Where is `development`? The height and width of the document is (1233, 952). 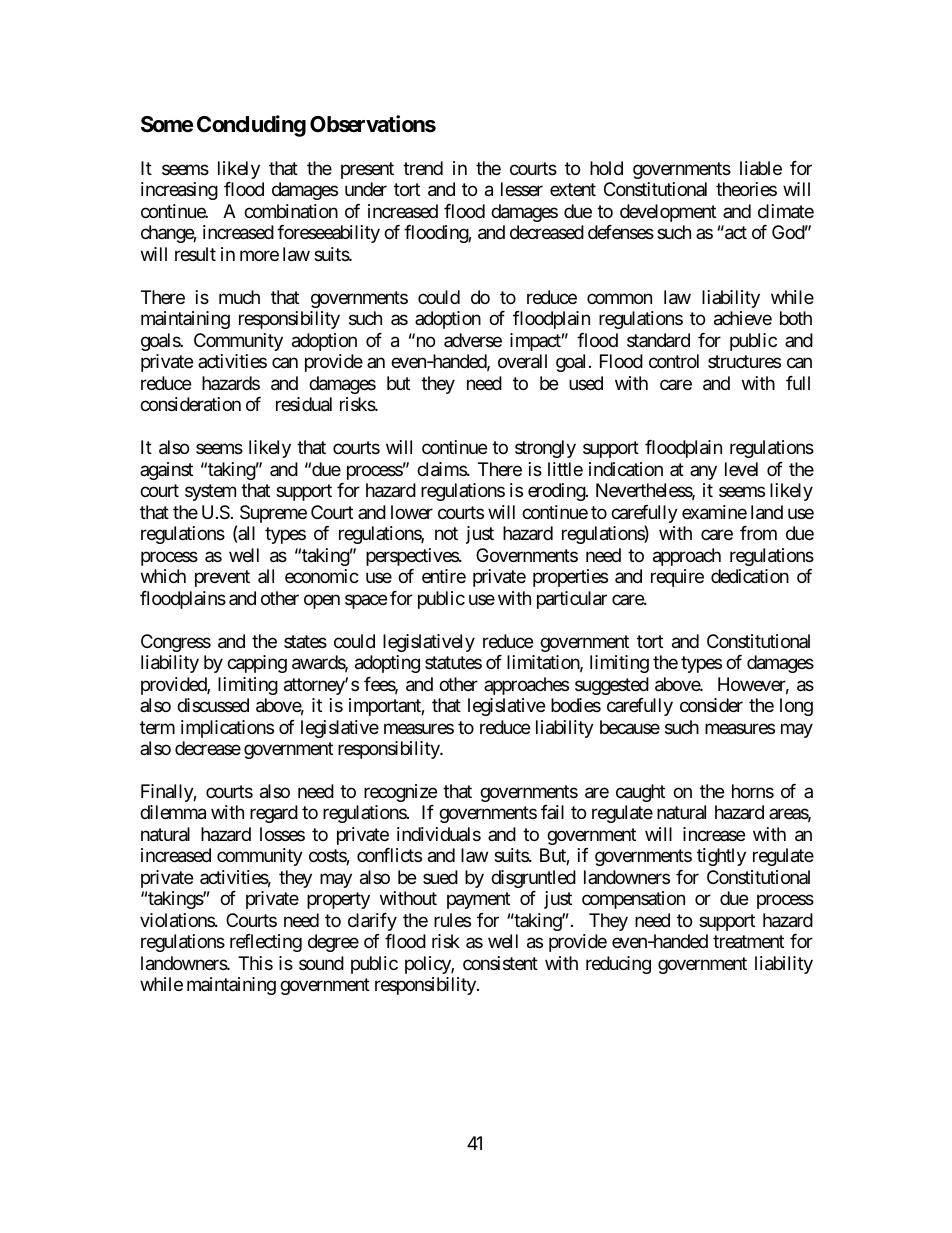
development is located at coordinates (668, 213).
